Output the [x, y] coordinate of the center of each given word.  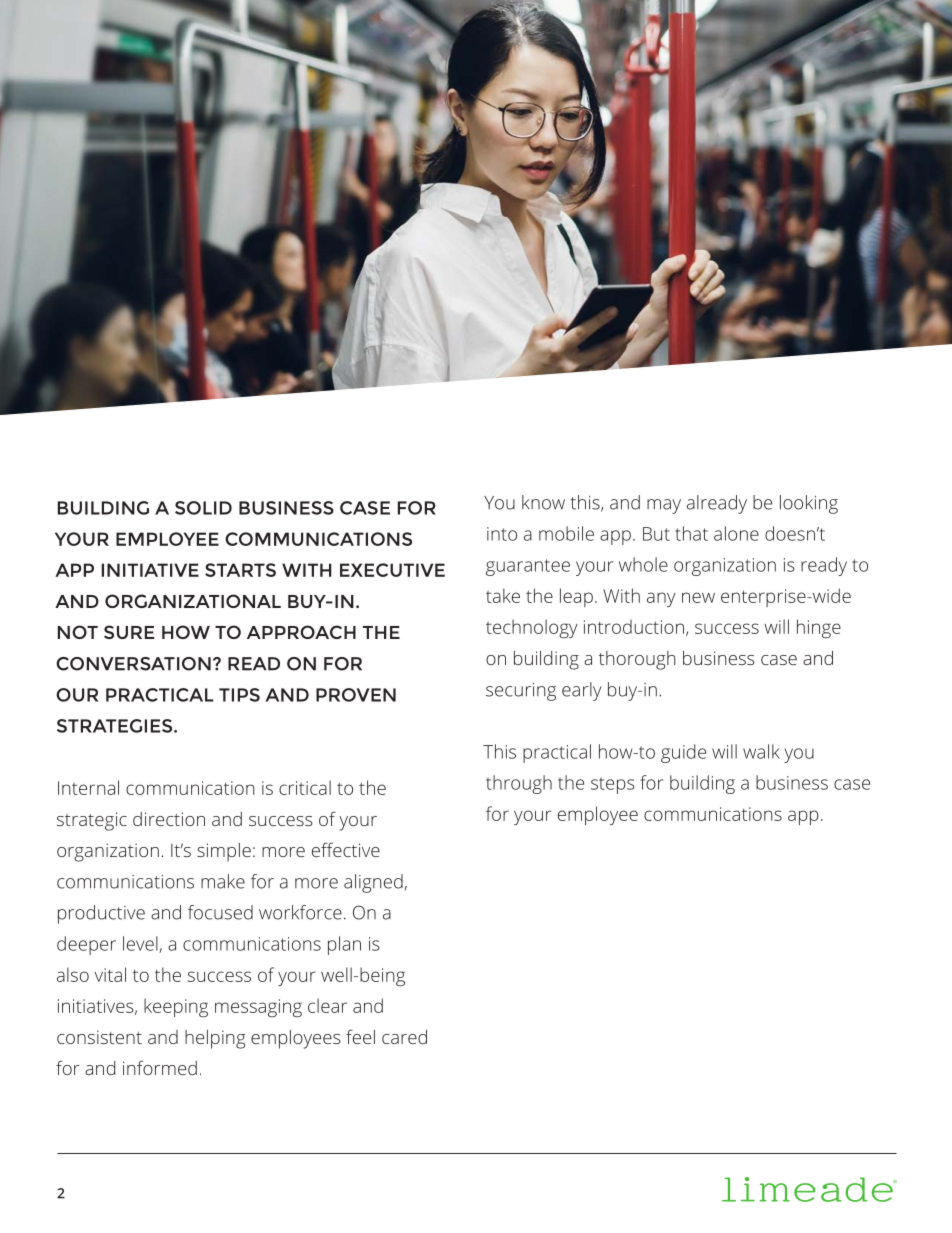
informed [160, 1067]
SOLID [203, 508]
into [502, 534]
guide [683, 753]
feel [360, 1036]
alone [736, 533]
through [519, 784]
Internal [88, 787]
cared [404, 1037]
